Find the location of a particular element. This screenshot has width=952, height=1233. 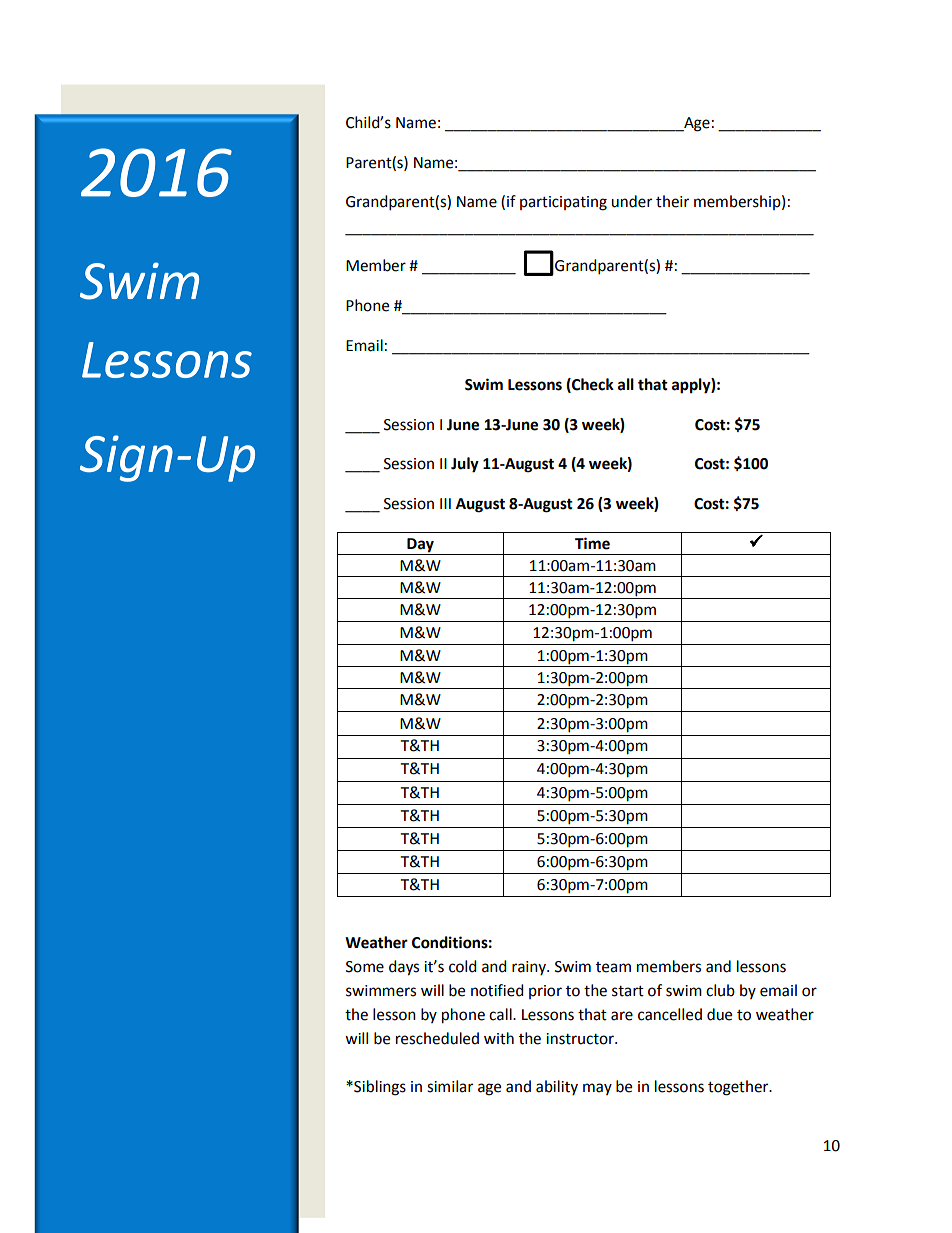

III is located at coordinates (445, 503).
